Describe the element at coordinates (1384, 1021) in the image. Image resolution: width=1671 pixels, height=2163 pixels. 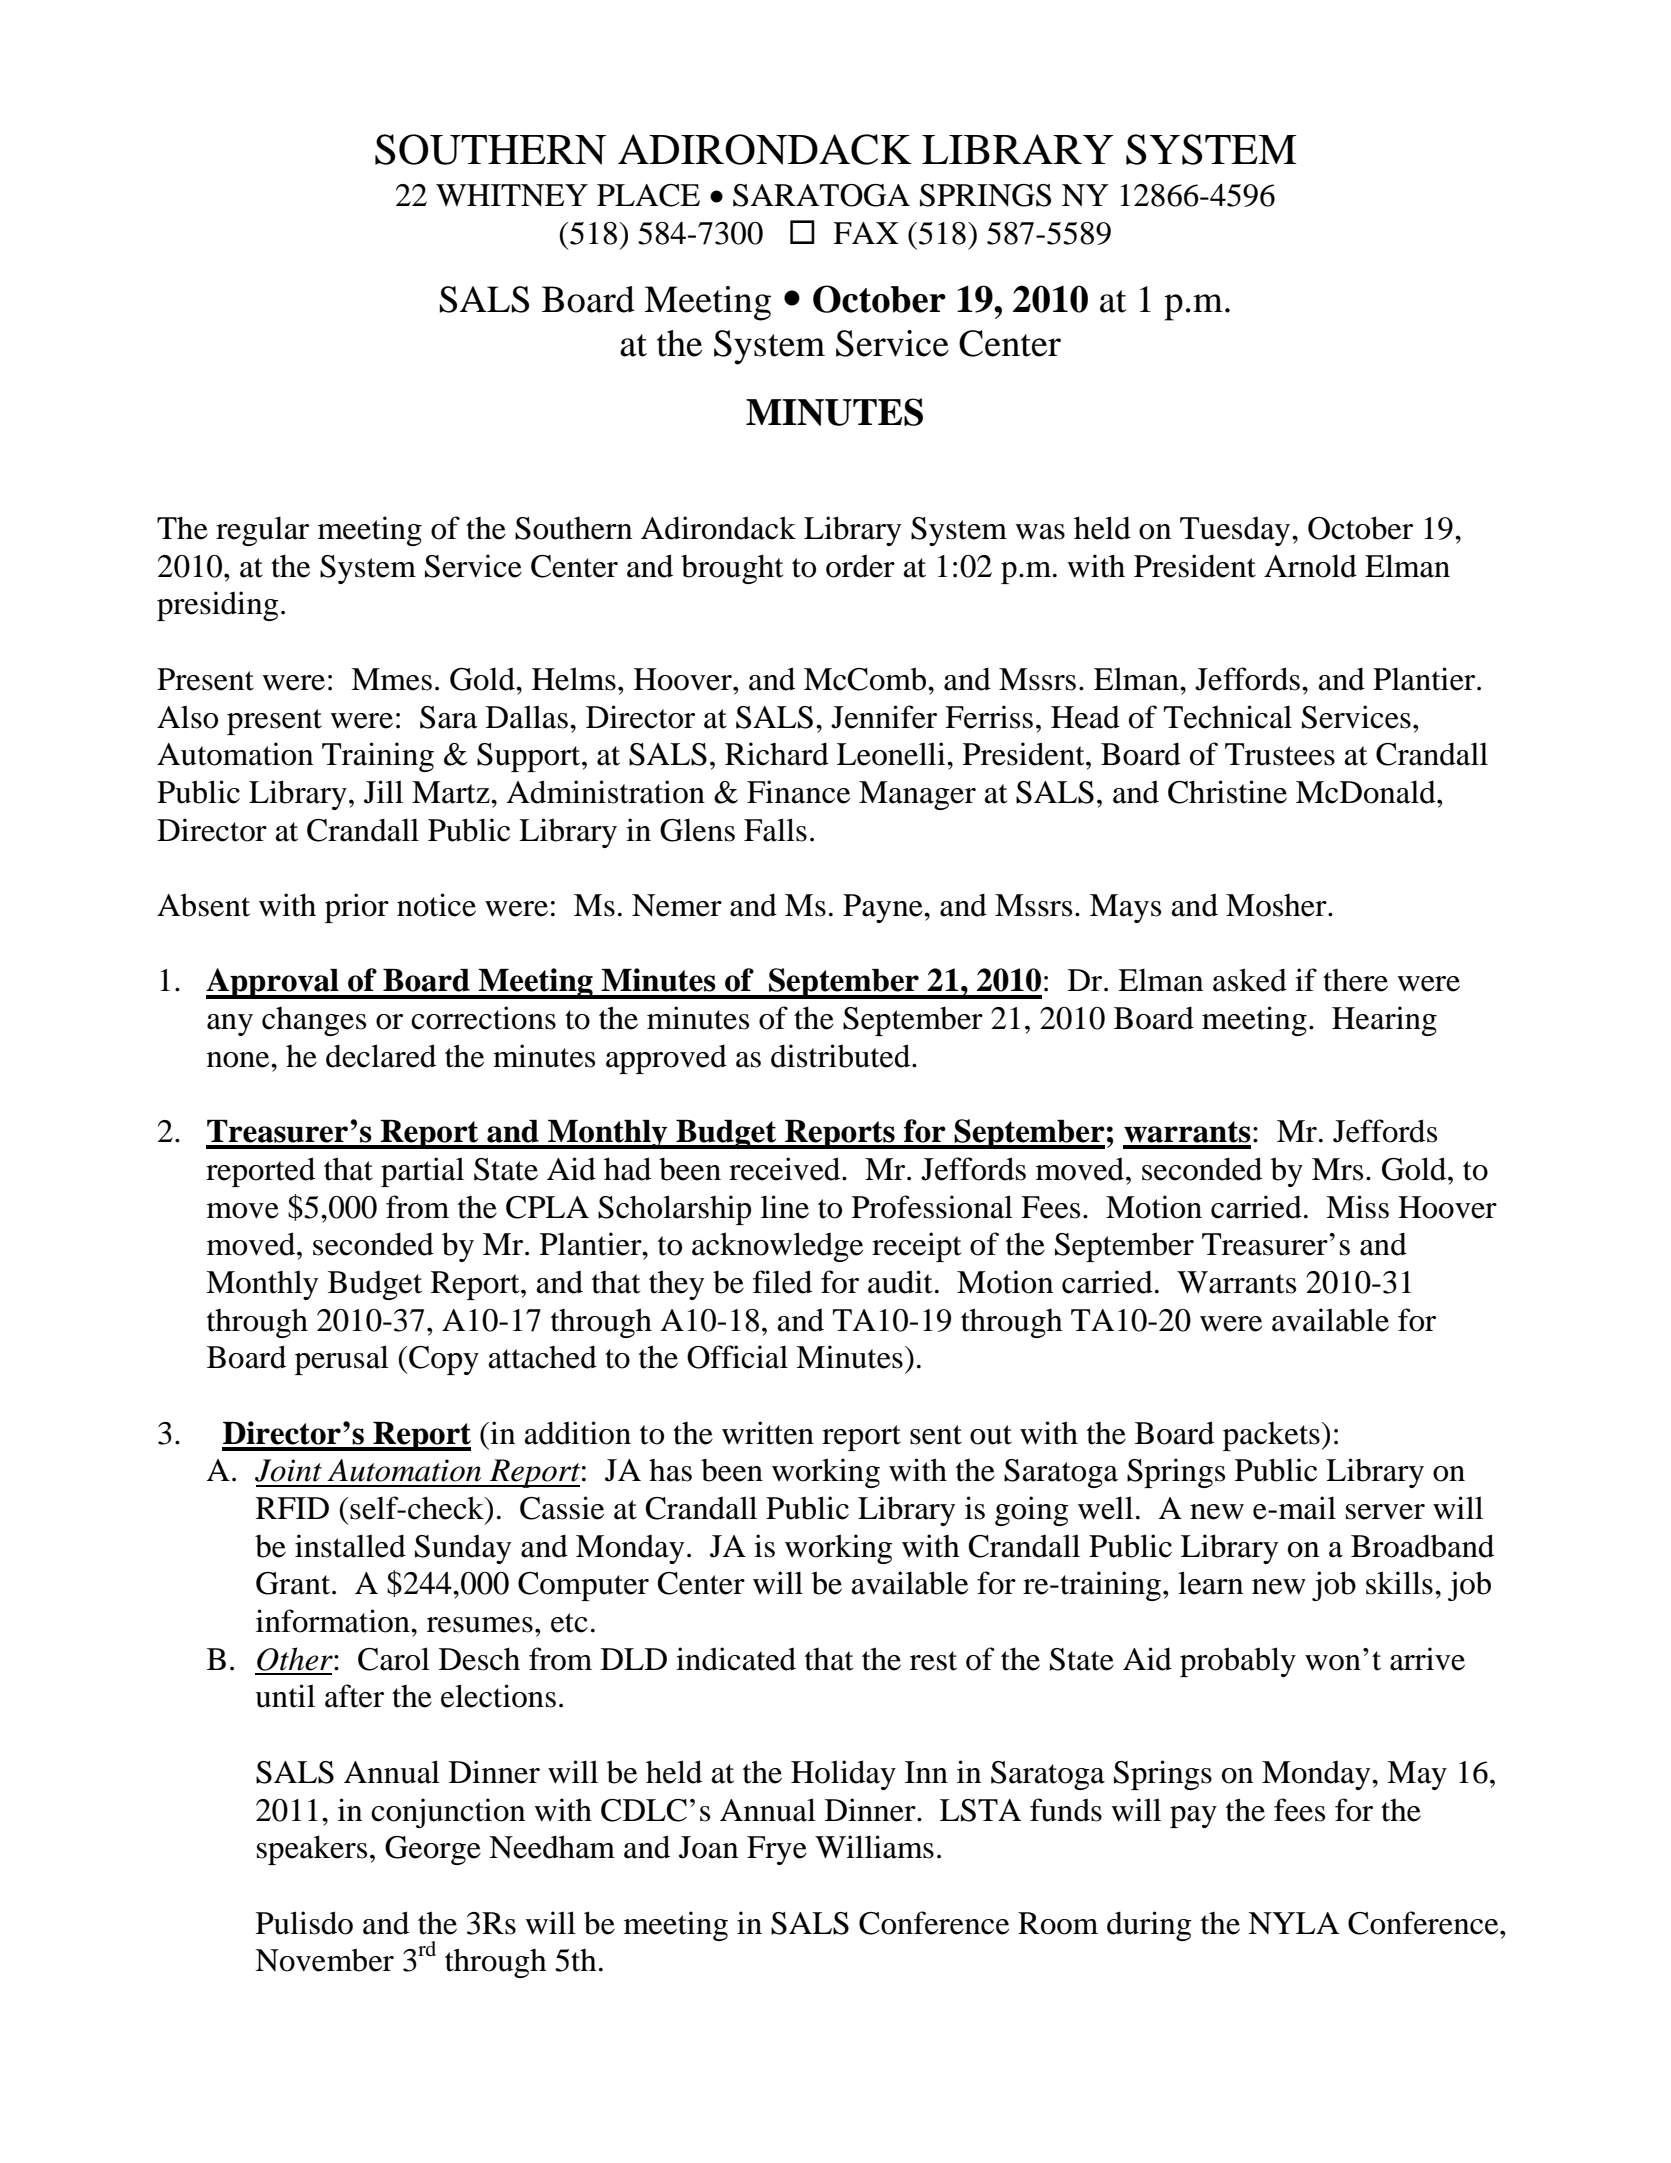
I see `Hearing` at that location.
